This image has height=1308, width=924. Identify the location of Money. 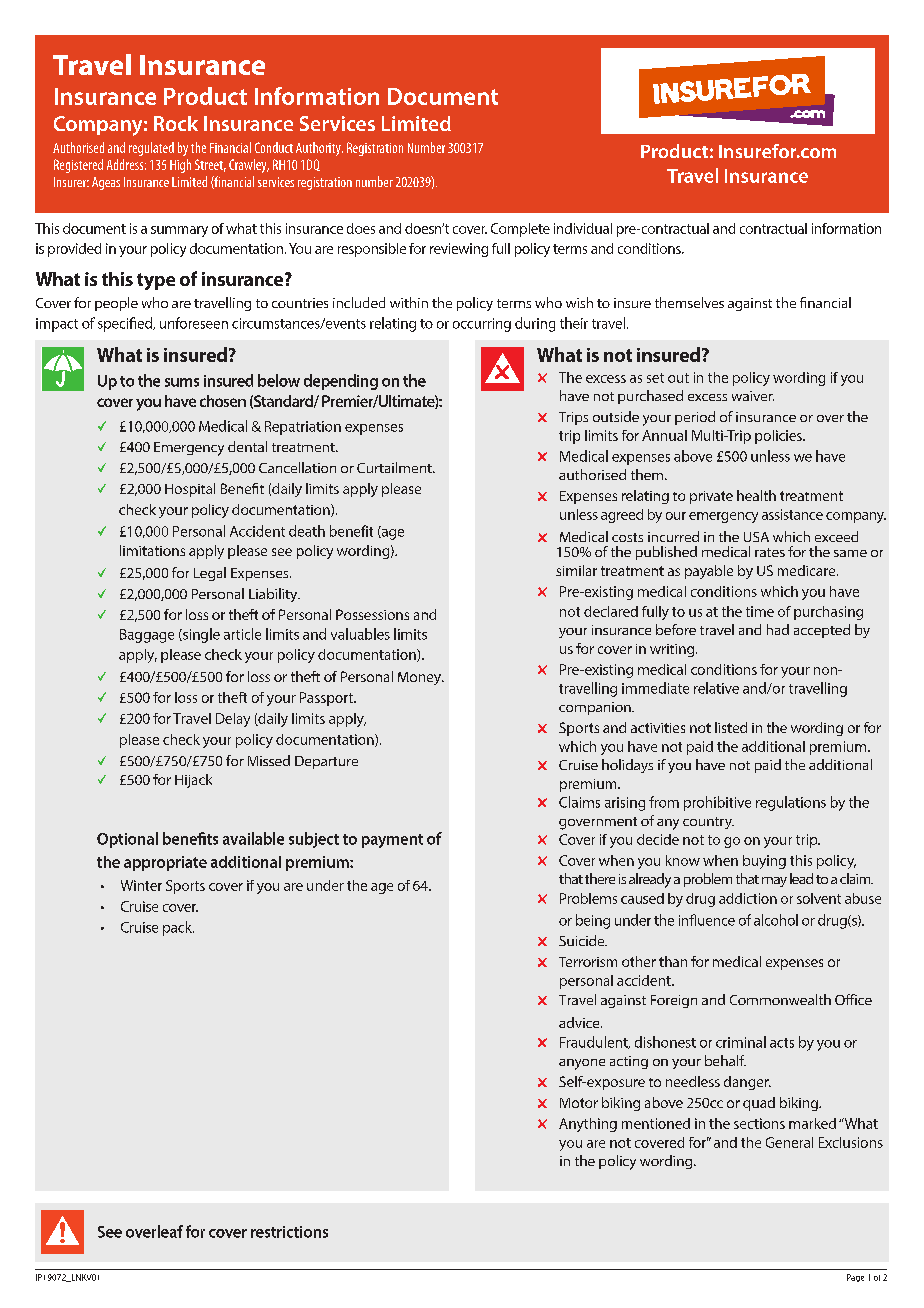
(420, 678).
